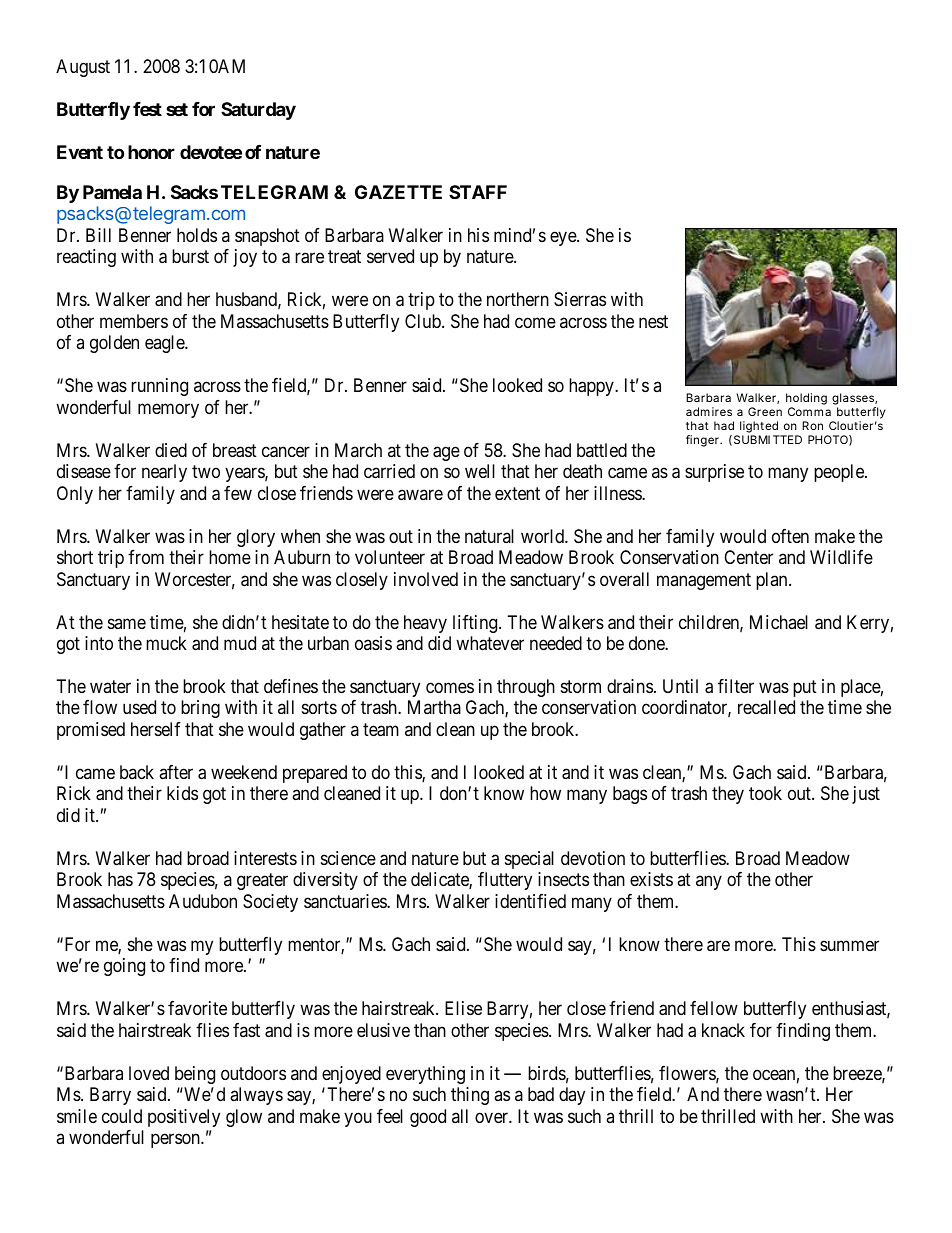 Image resolution: width=952 pixels, height=1233 pixels. What do you see at coordinates (765, 411) in the document?
I see `Green` at bounding box center [765, 411].
